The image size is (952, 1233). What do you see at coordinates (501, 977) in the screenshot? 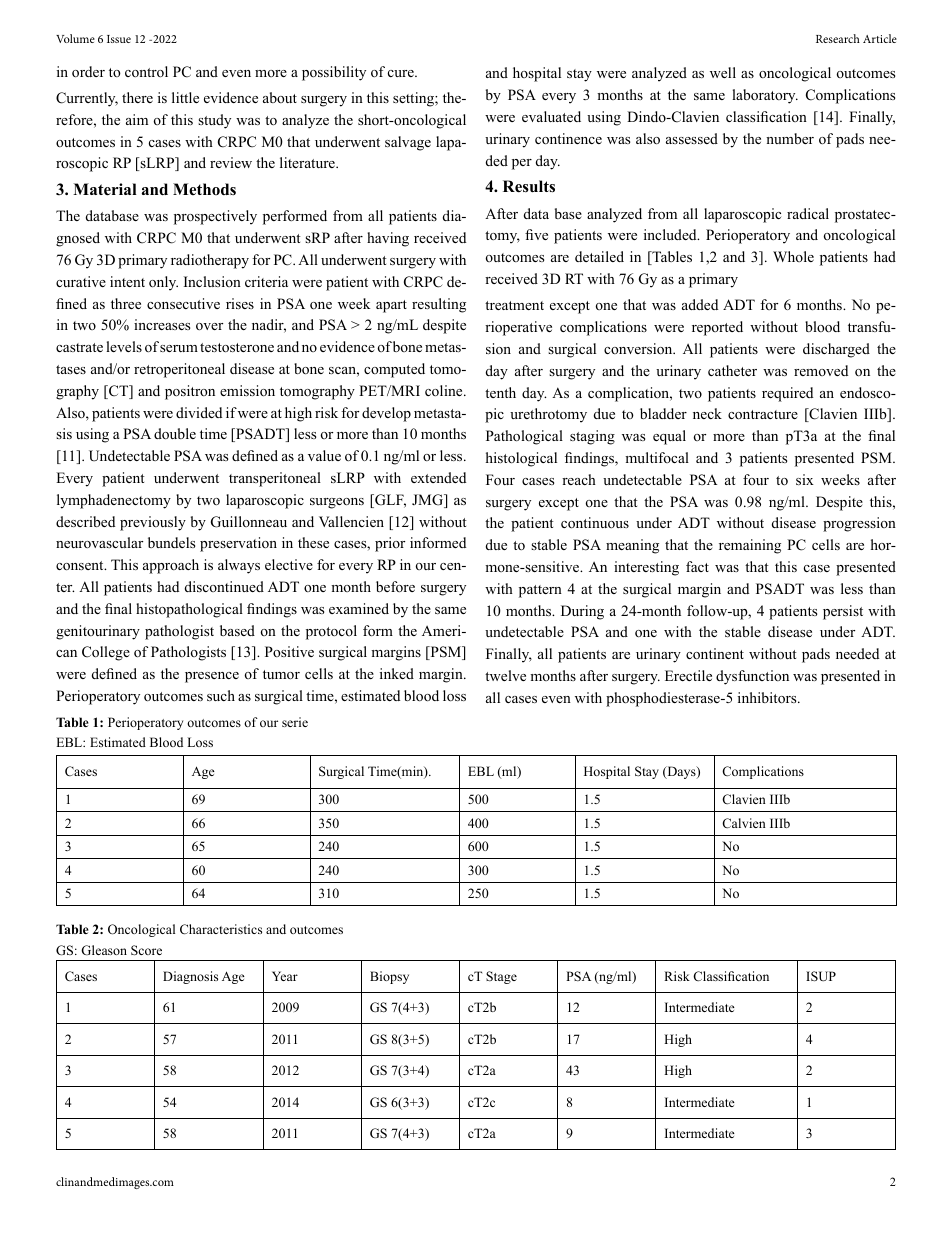
I see `Stage` at bounding box center [501, 977].
